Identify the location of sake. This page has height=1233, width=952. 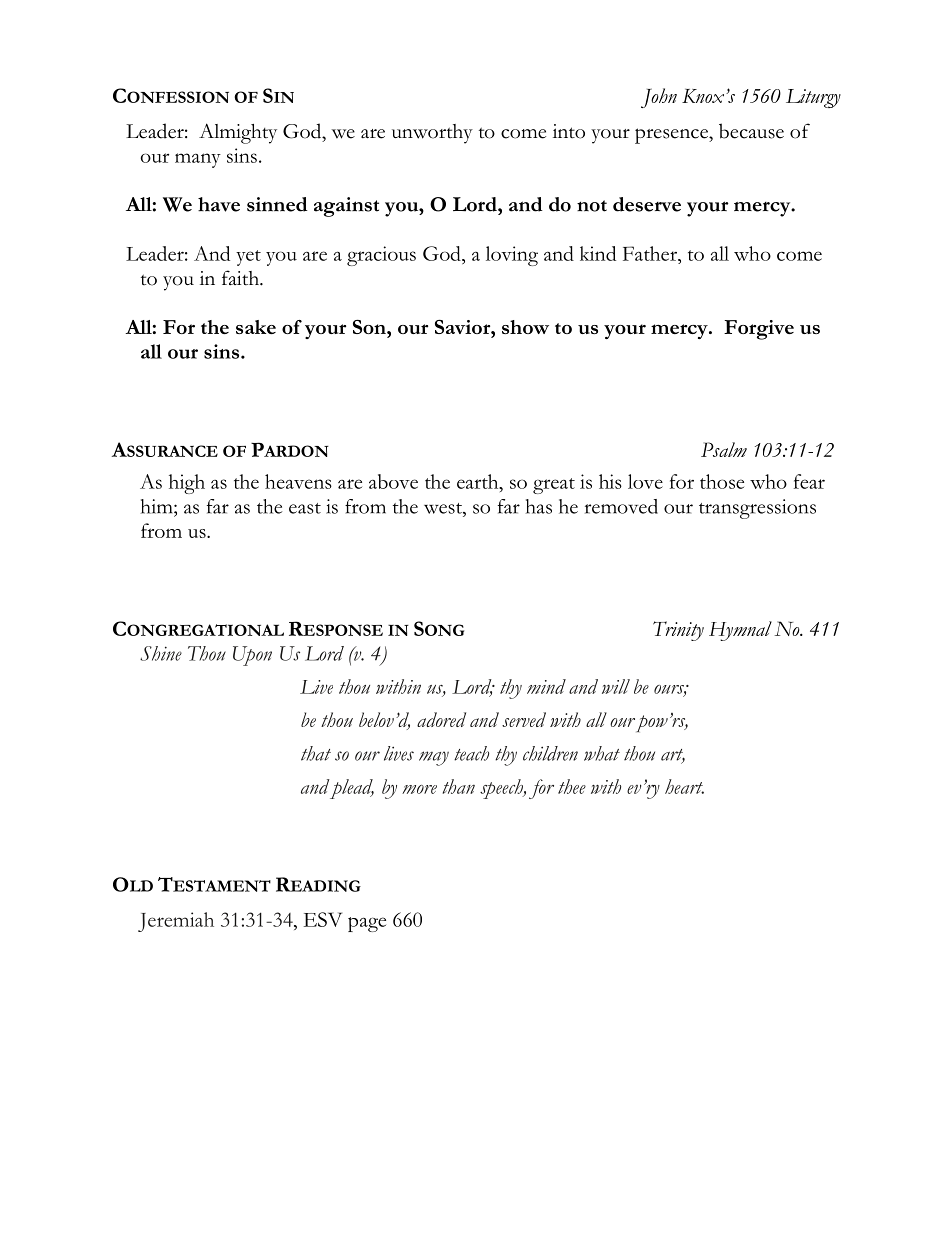
(256, 327).
